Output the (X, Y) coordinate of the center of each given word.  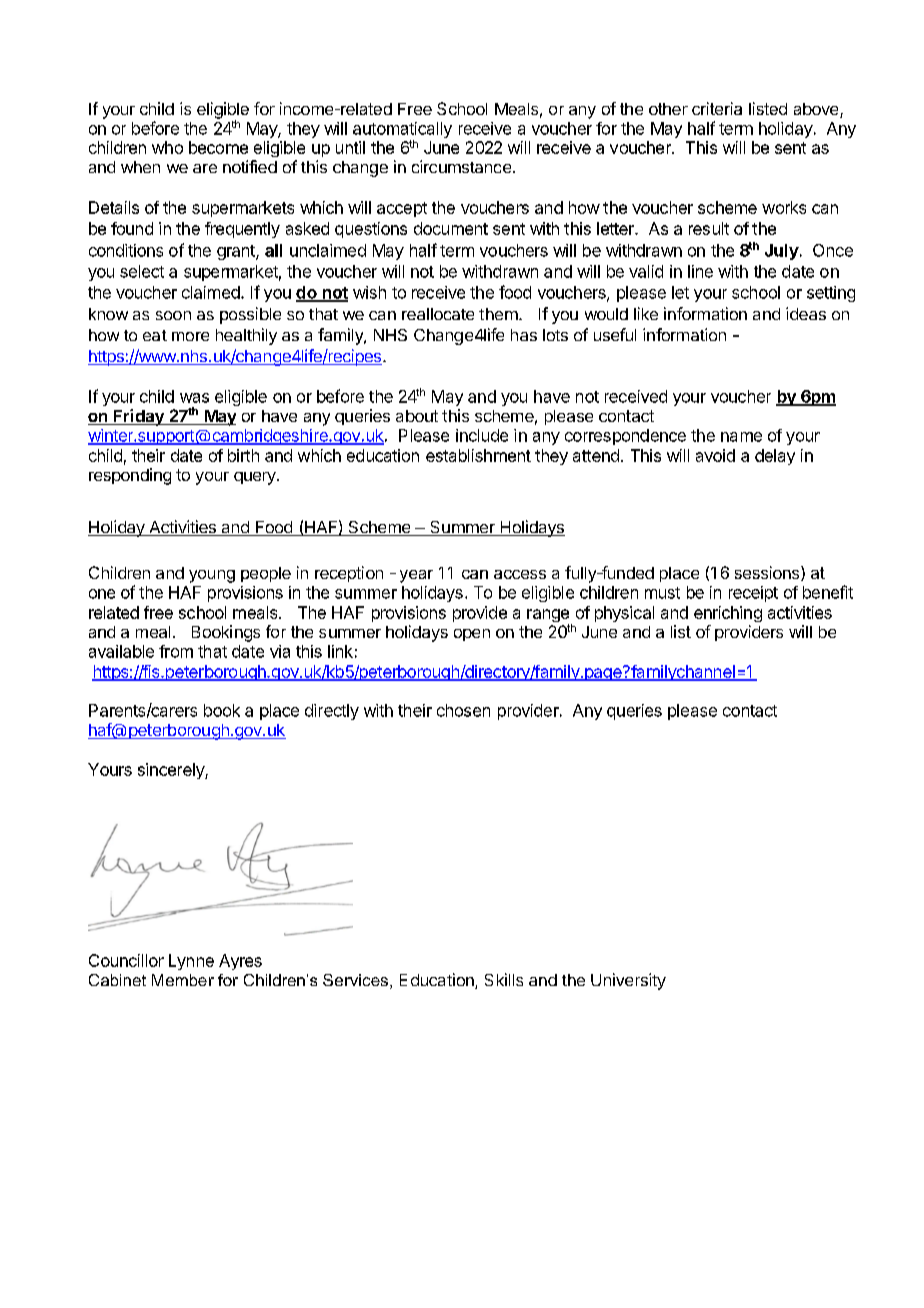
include (482, 435)
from (176, 651)
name (741, 437)
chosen (463, 710)
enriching (728, 614)
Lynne (191, 962)
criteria (717, 108)
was (194, 398)
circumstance (461, 166)
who (167, 147)
